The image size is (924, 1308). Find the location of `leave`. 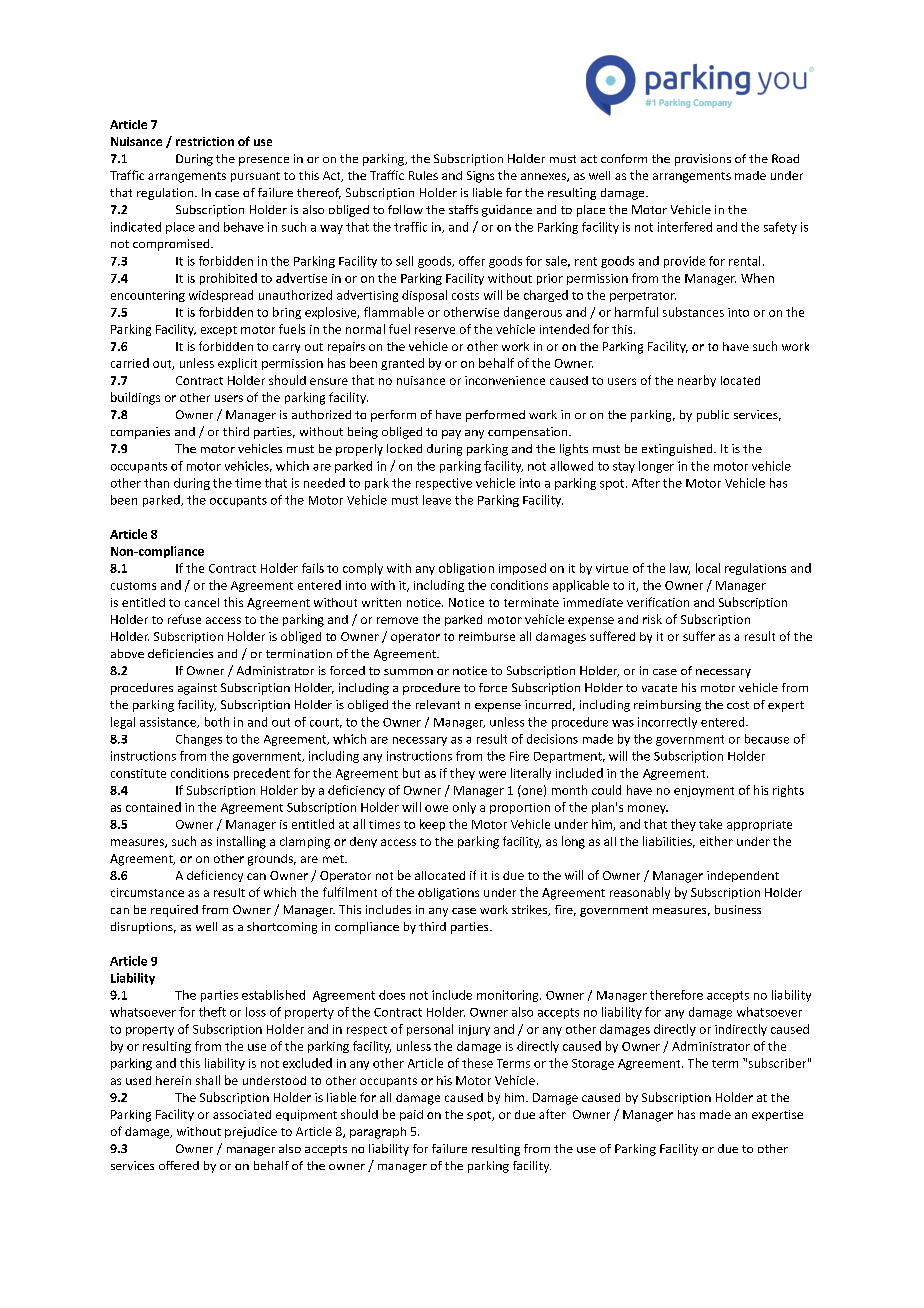

leave is located at coordinates (437, 500).
